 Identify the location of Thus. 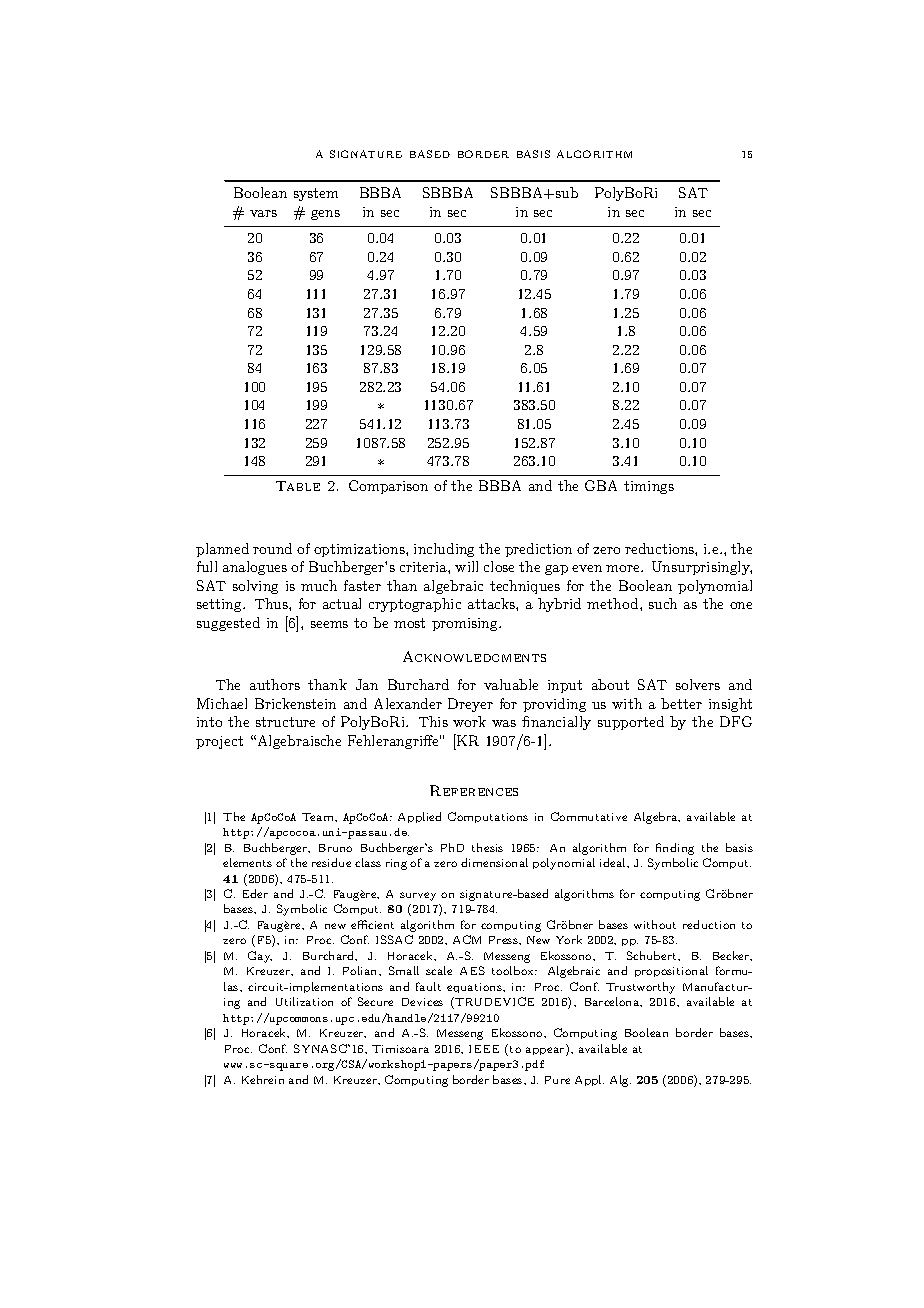
(272, 603).
